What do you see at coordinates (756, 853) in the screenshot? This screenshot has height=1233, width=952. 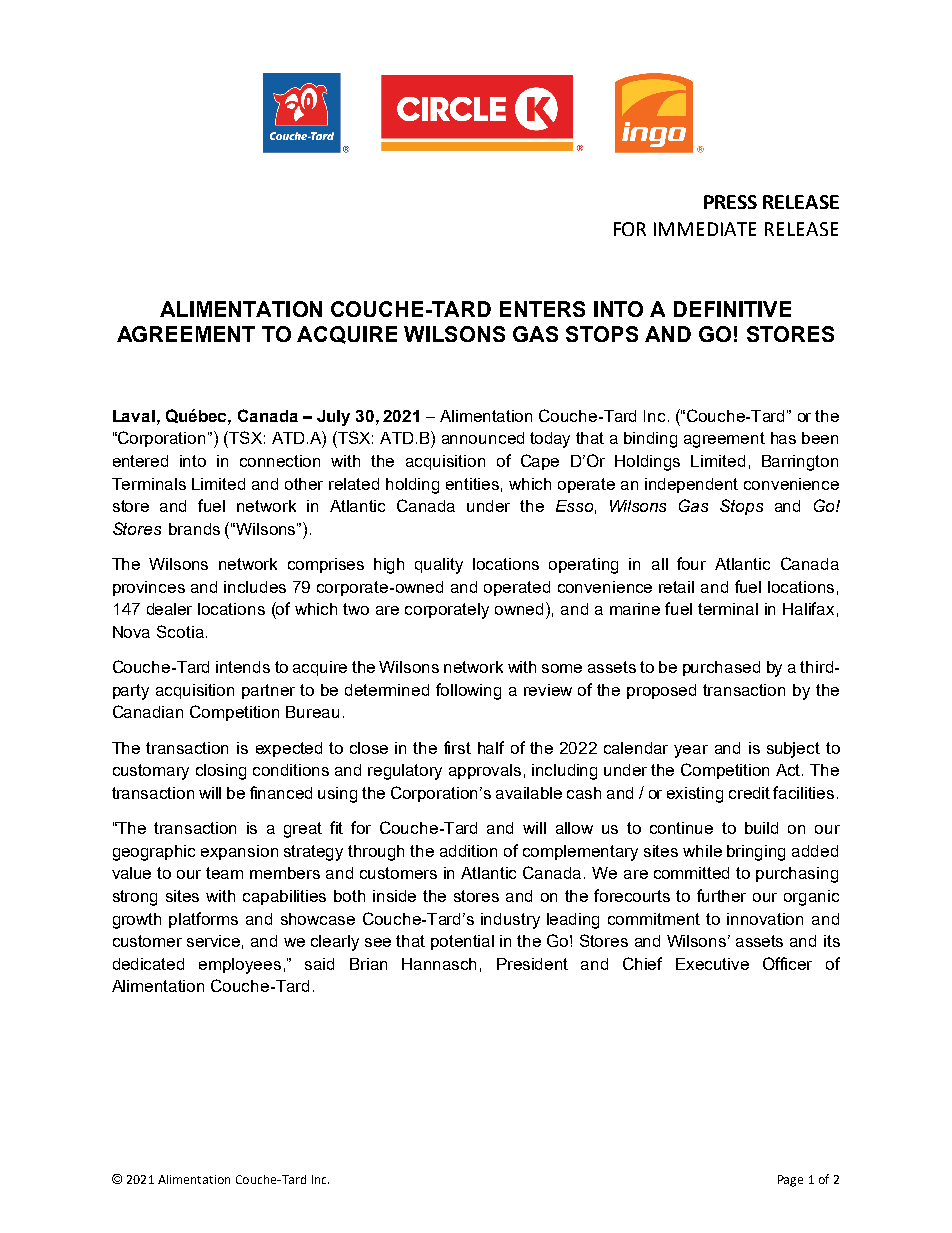 I see `bringing` at bounding box center [756, 853].
